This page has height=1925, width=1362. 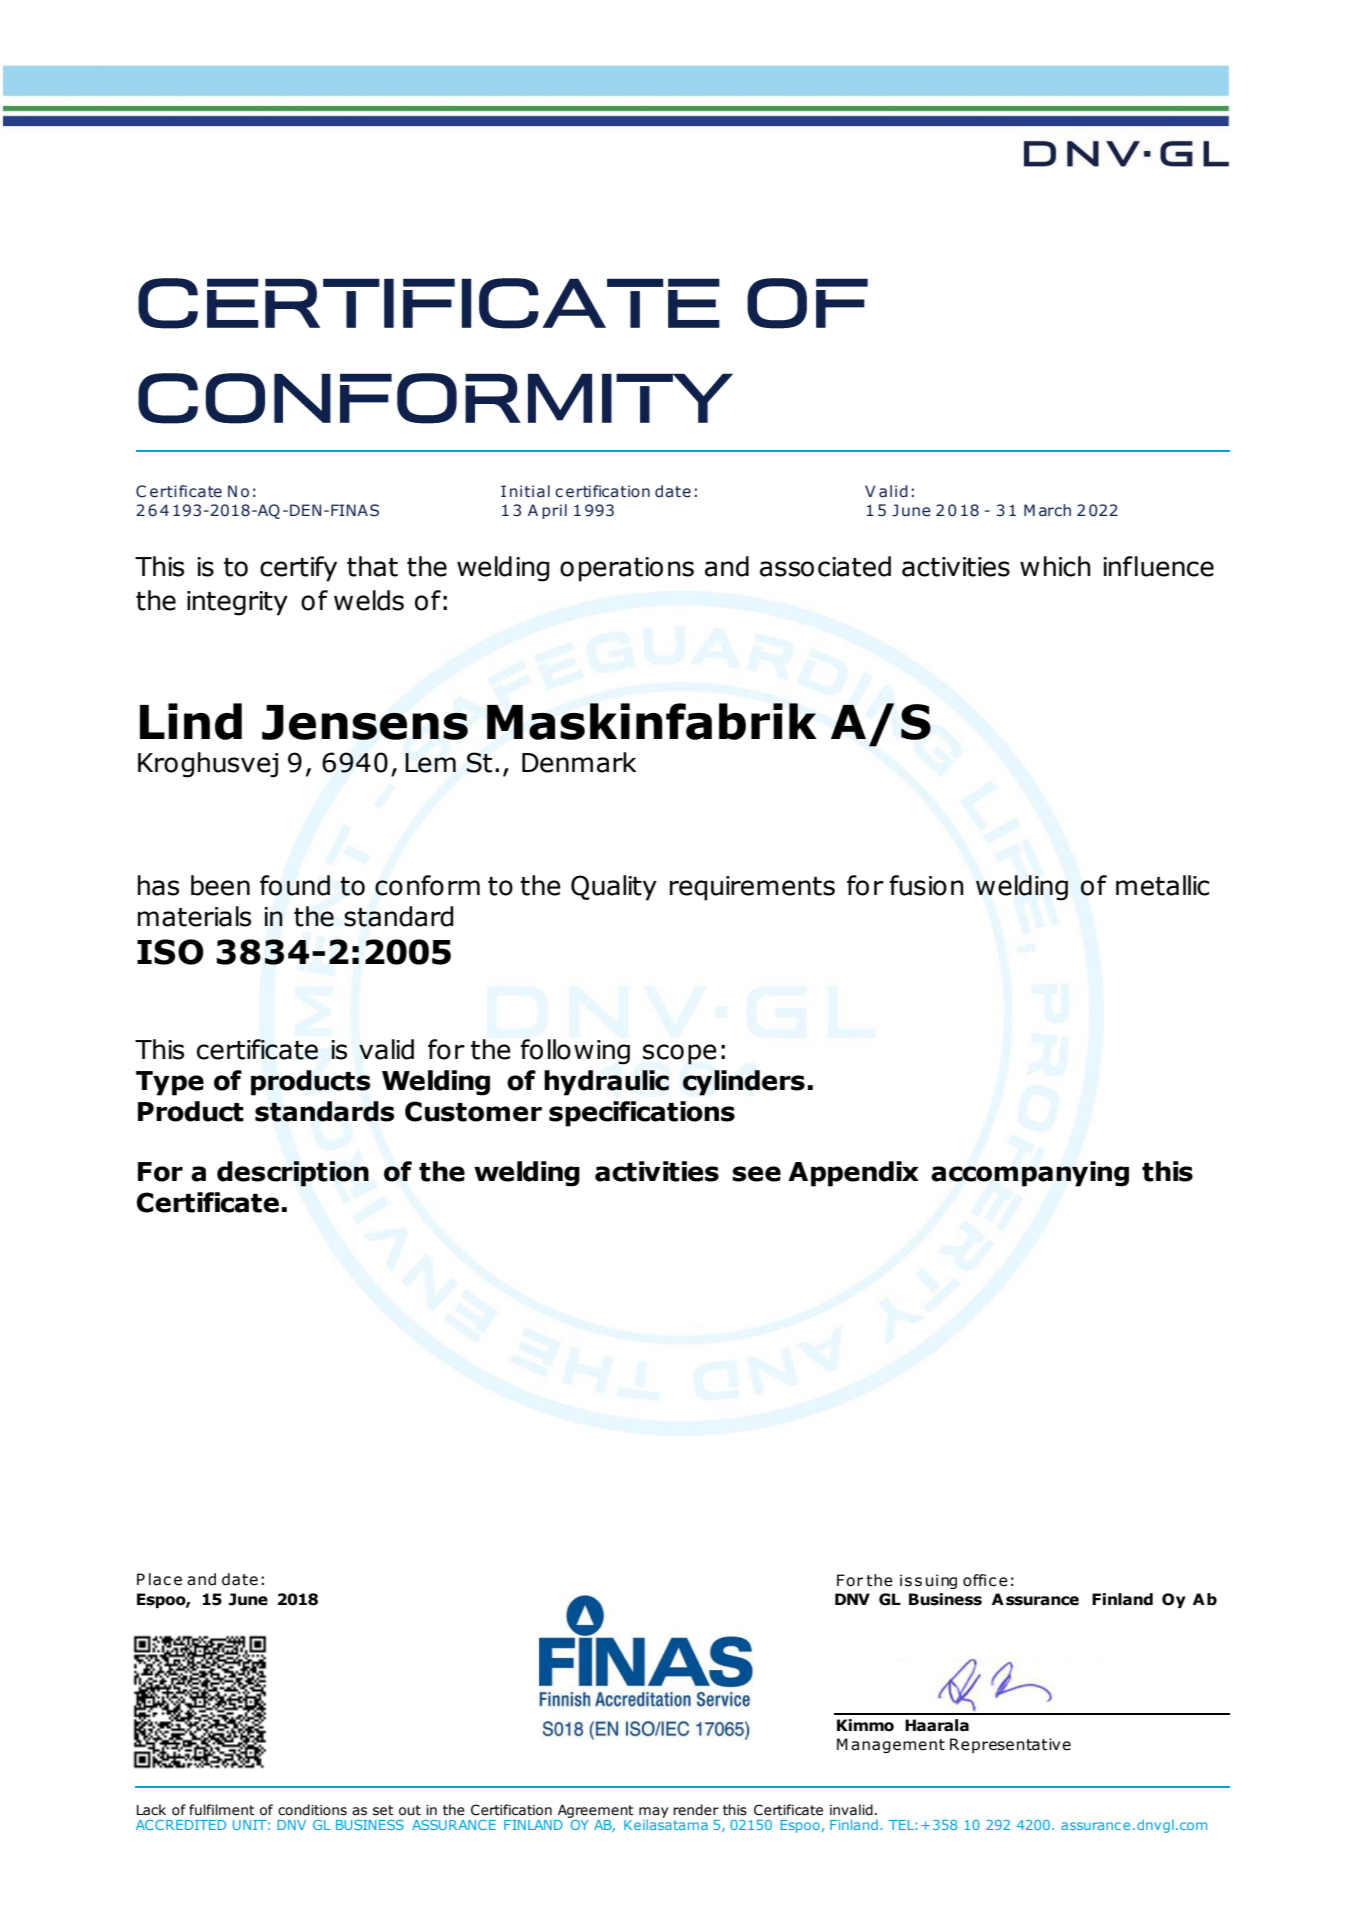 I want to click on fusion, so click(x=926, y=885).
